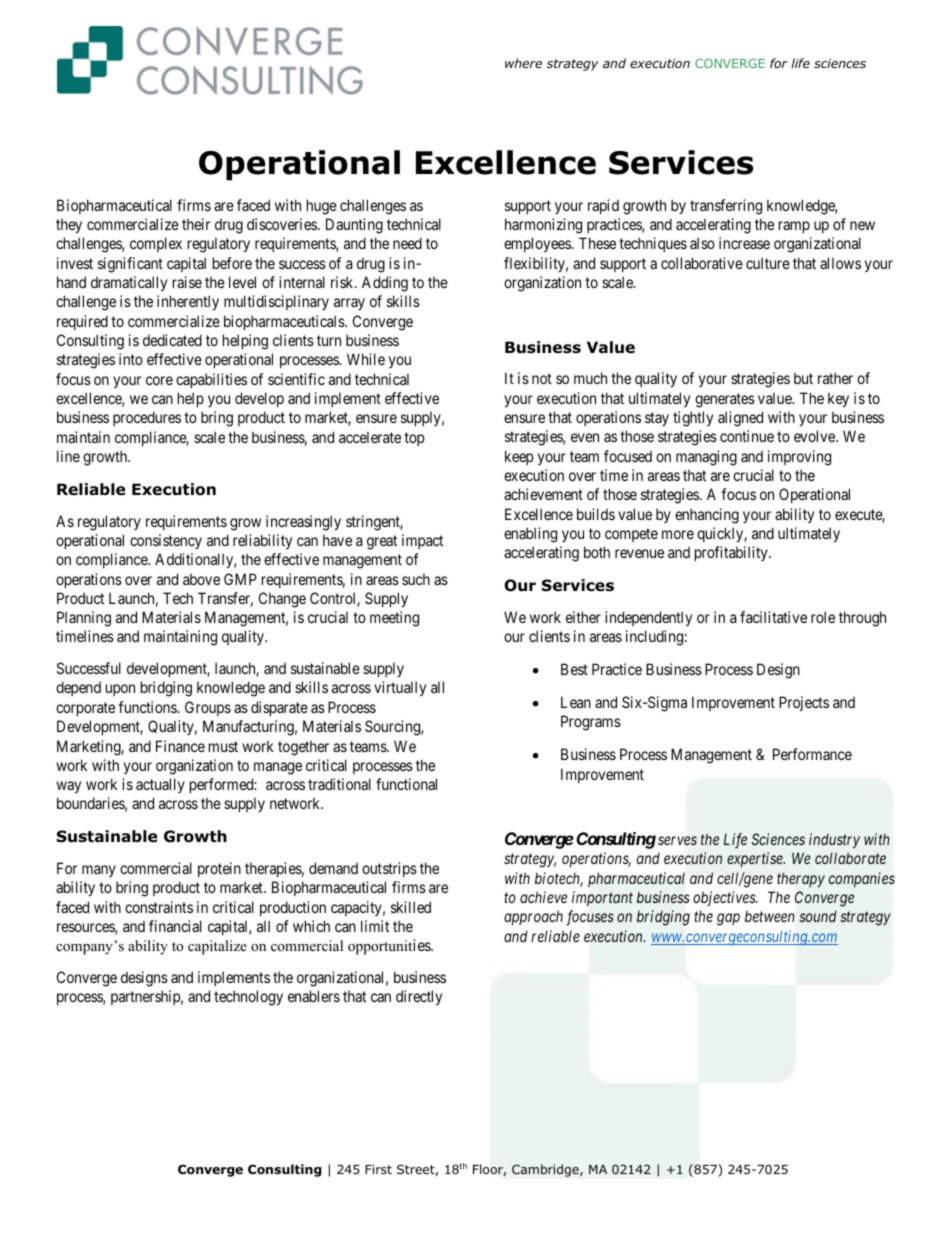 The height and width of the screenshot is (1233, 952). I want to click on top, so click(414, 439).
